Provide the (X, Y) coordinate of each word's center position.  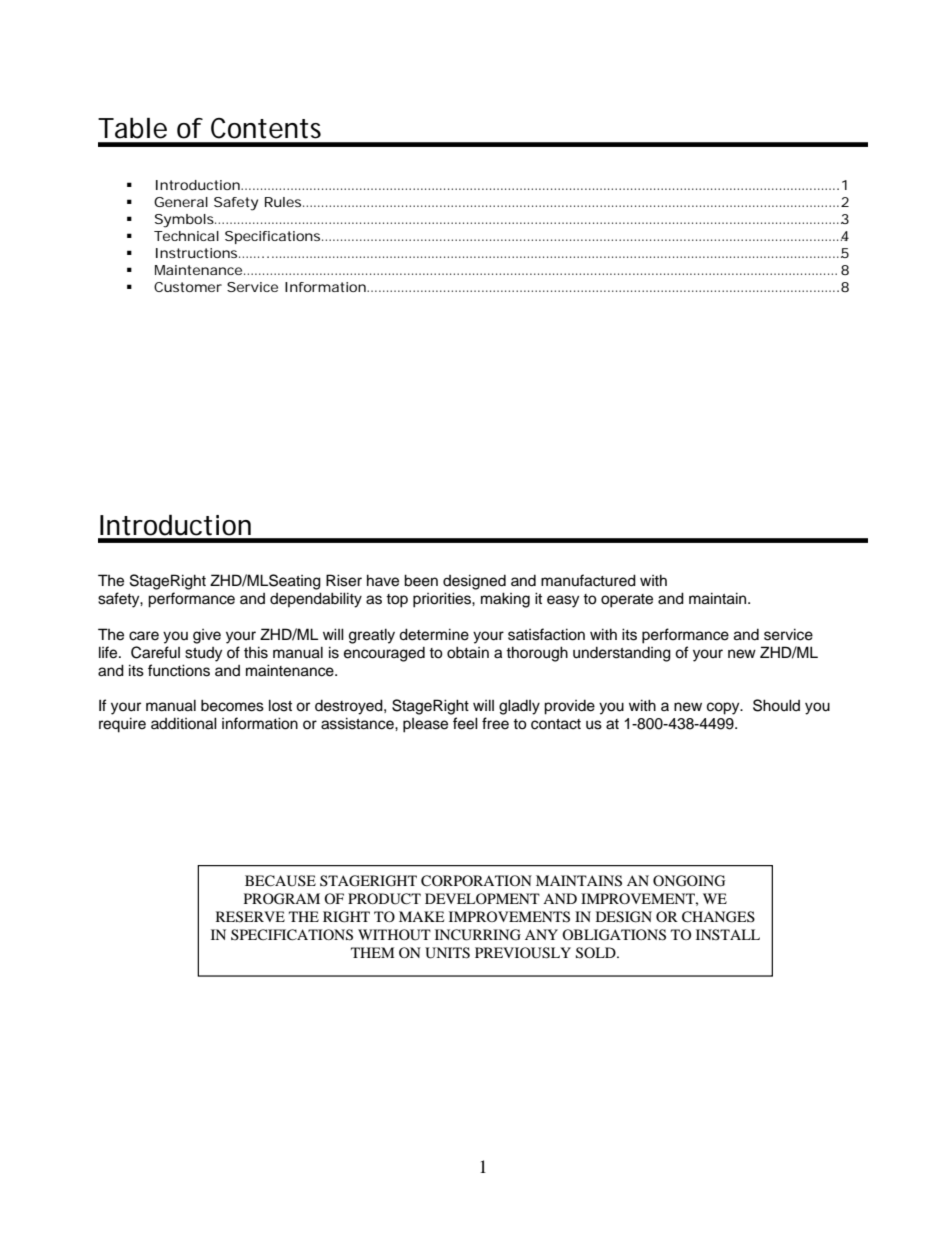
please (425, 725)
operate (627, 601)
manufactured (588, 580)
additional (184, 723)
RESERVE (250, 917)
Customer (188, 287)
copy (724, 708)
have (383, 580)
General (181, 202)
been (421, 580)
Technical (186, 236)
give (207, 636)
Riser (344, 580)
